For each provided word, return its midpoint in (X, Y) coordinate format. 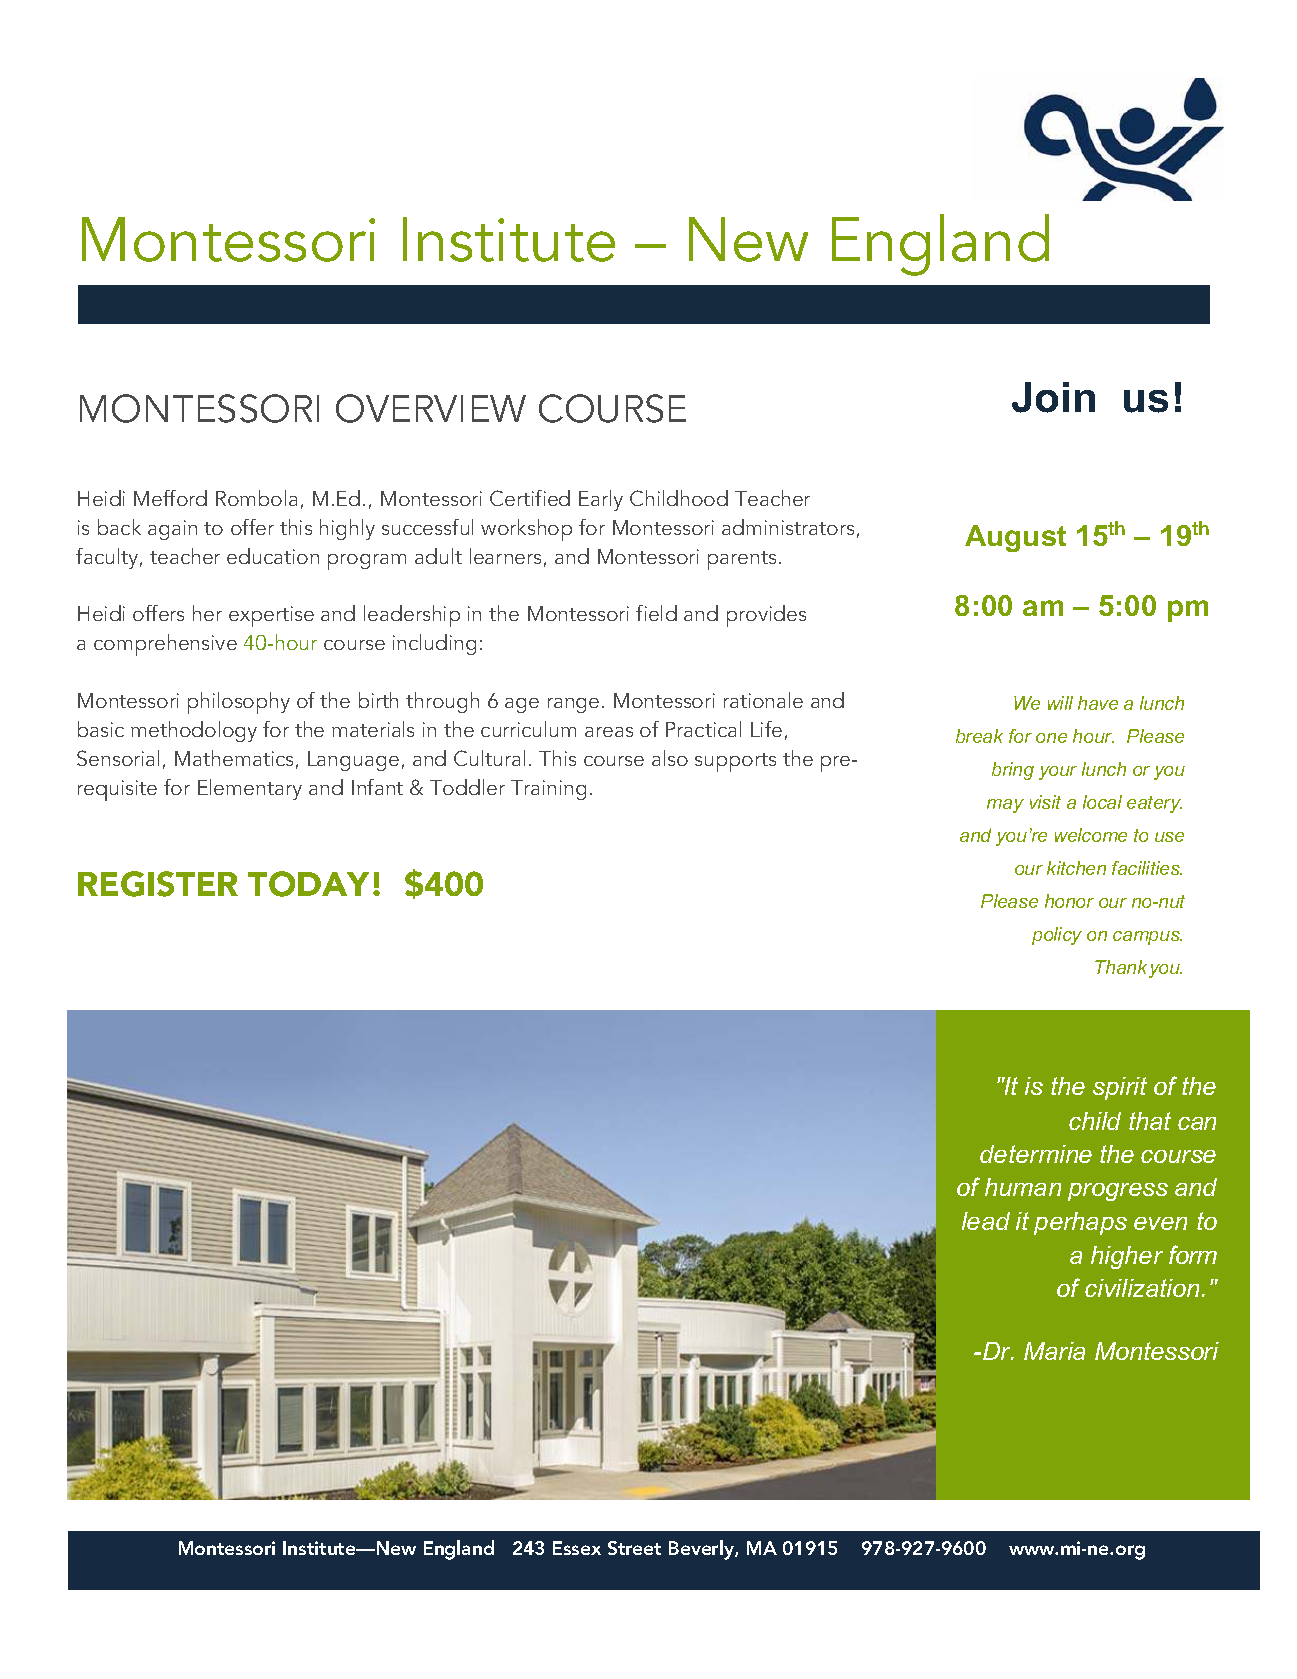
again (172, 530)
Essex (577, 1548)
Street (634, 1548)
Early (601, 500)
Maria (1054, 1351)
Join (1053, 397)
